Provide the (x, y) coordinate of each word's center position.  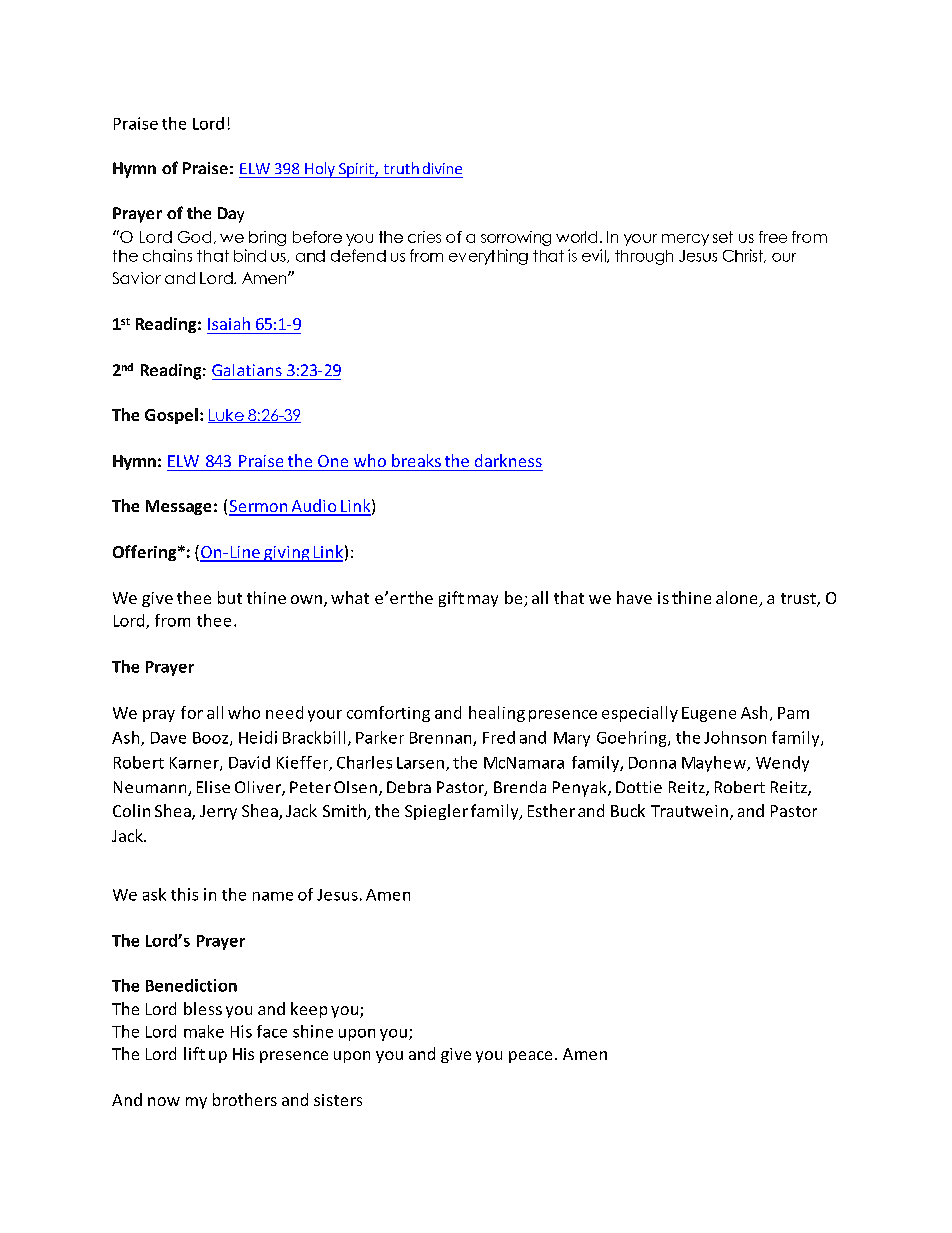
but (230, 597)
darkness (508, 460)
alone (738, 599)
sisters (338, 1100)
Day (231, 215)
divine (442, 168)
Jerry (218, 812)
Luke (227, 416)
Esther (551, 810)
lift (194, 1053)
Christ (744, 256)
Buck (628, 810)
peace (530, 1057)
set (723, 237)
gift (451, 599)
